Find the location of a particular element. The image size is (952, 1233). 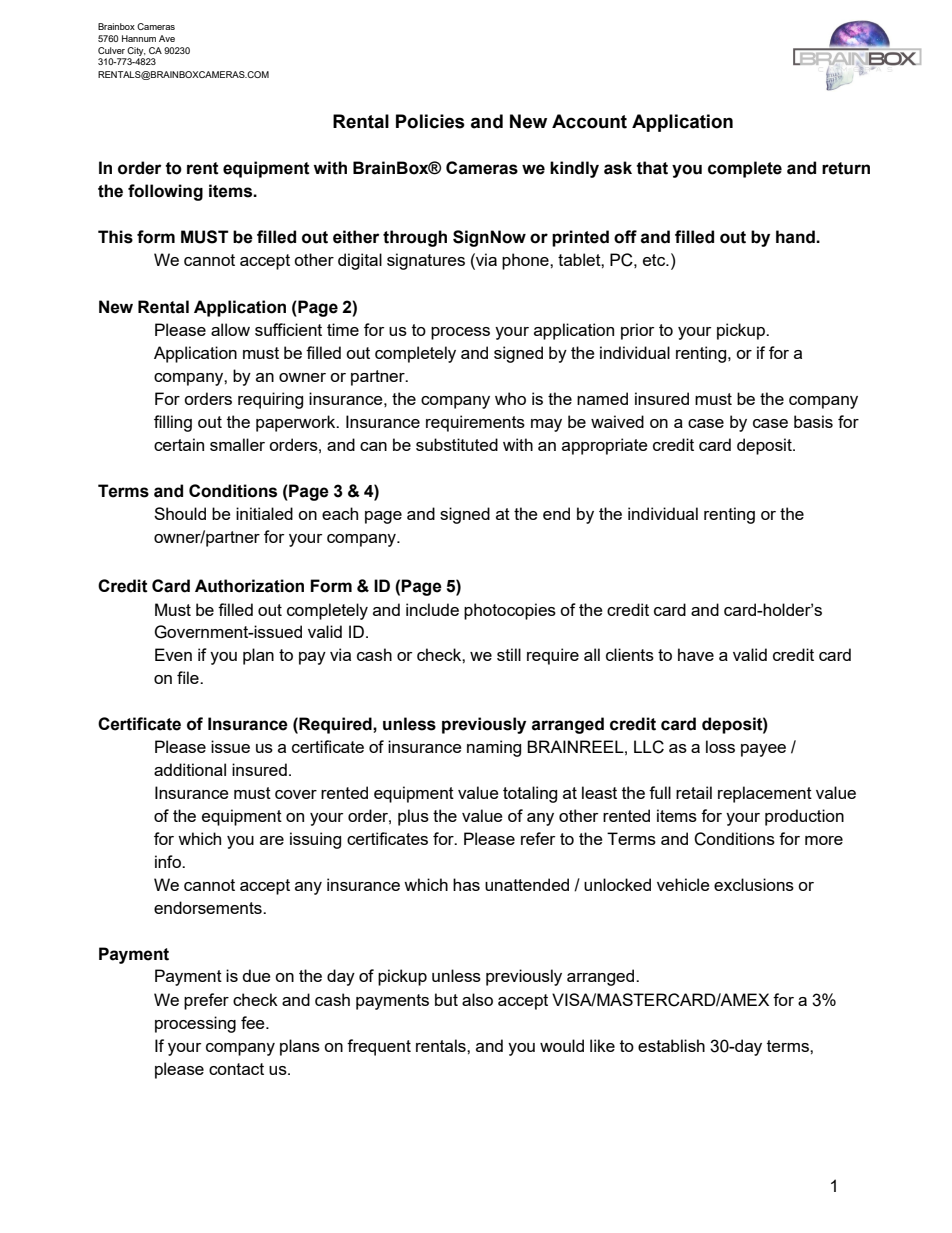

payee is located at coordinates (763, 750).
